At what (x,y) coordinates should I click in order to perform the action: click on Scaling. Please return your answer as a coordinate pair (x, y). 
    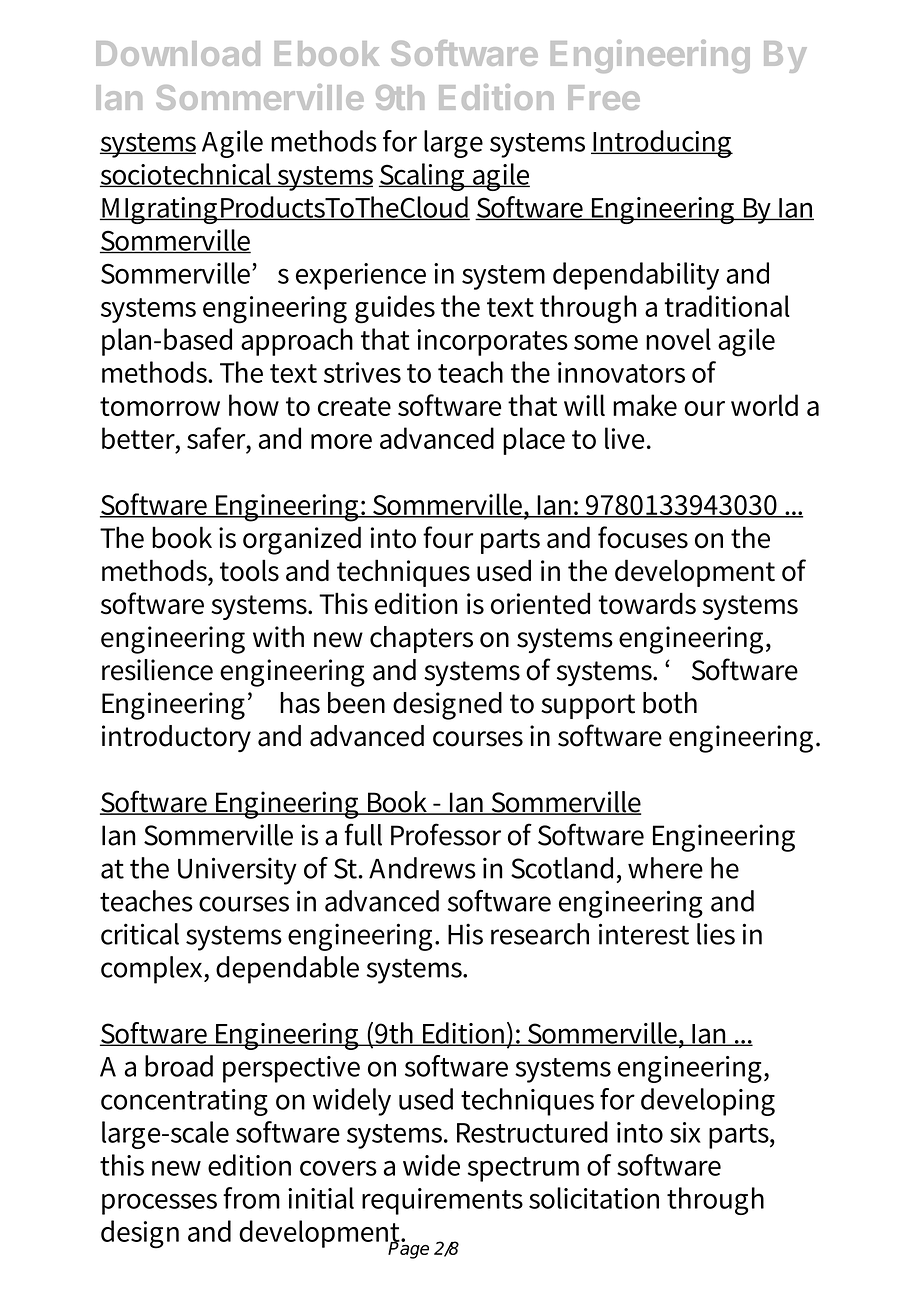
    Looking at the image, I should click on (423, 177).
